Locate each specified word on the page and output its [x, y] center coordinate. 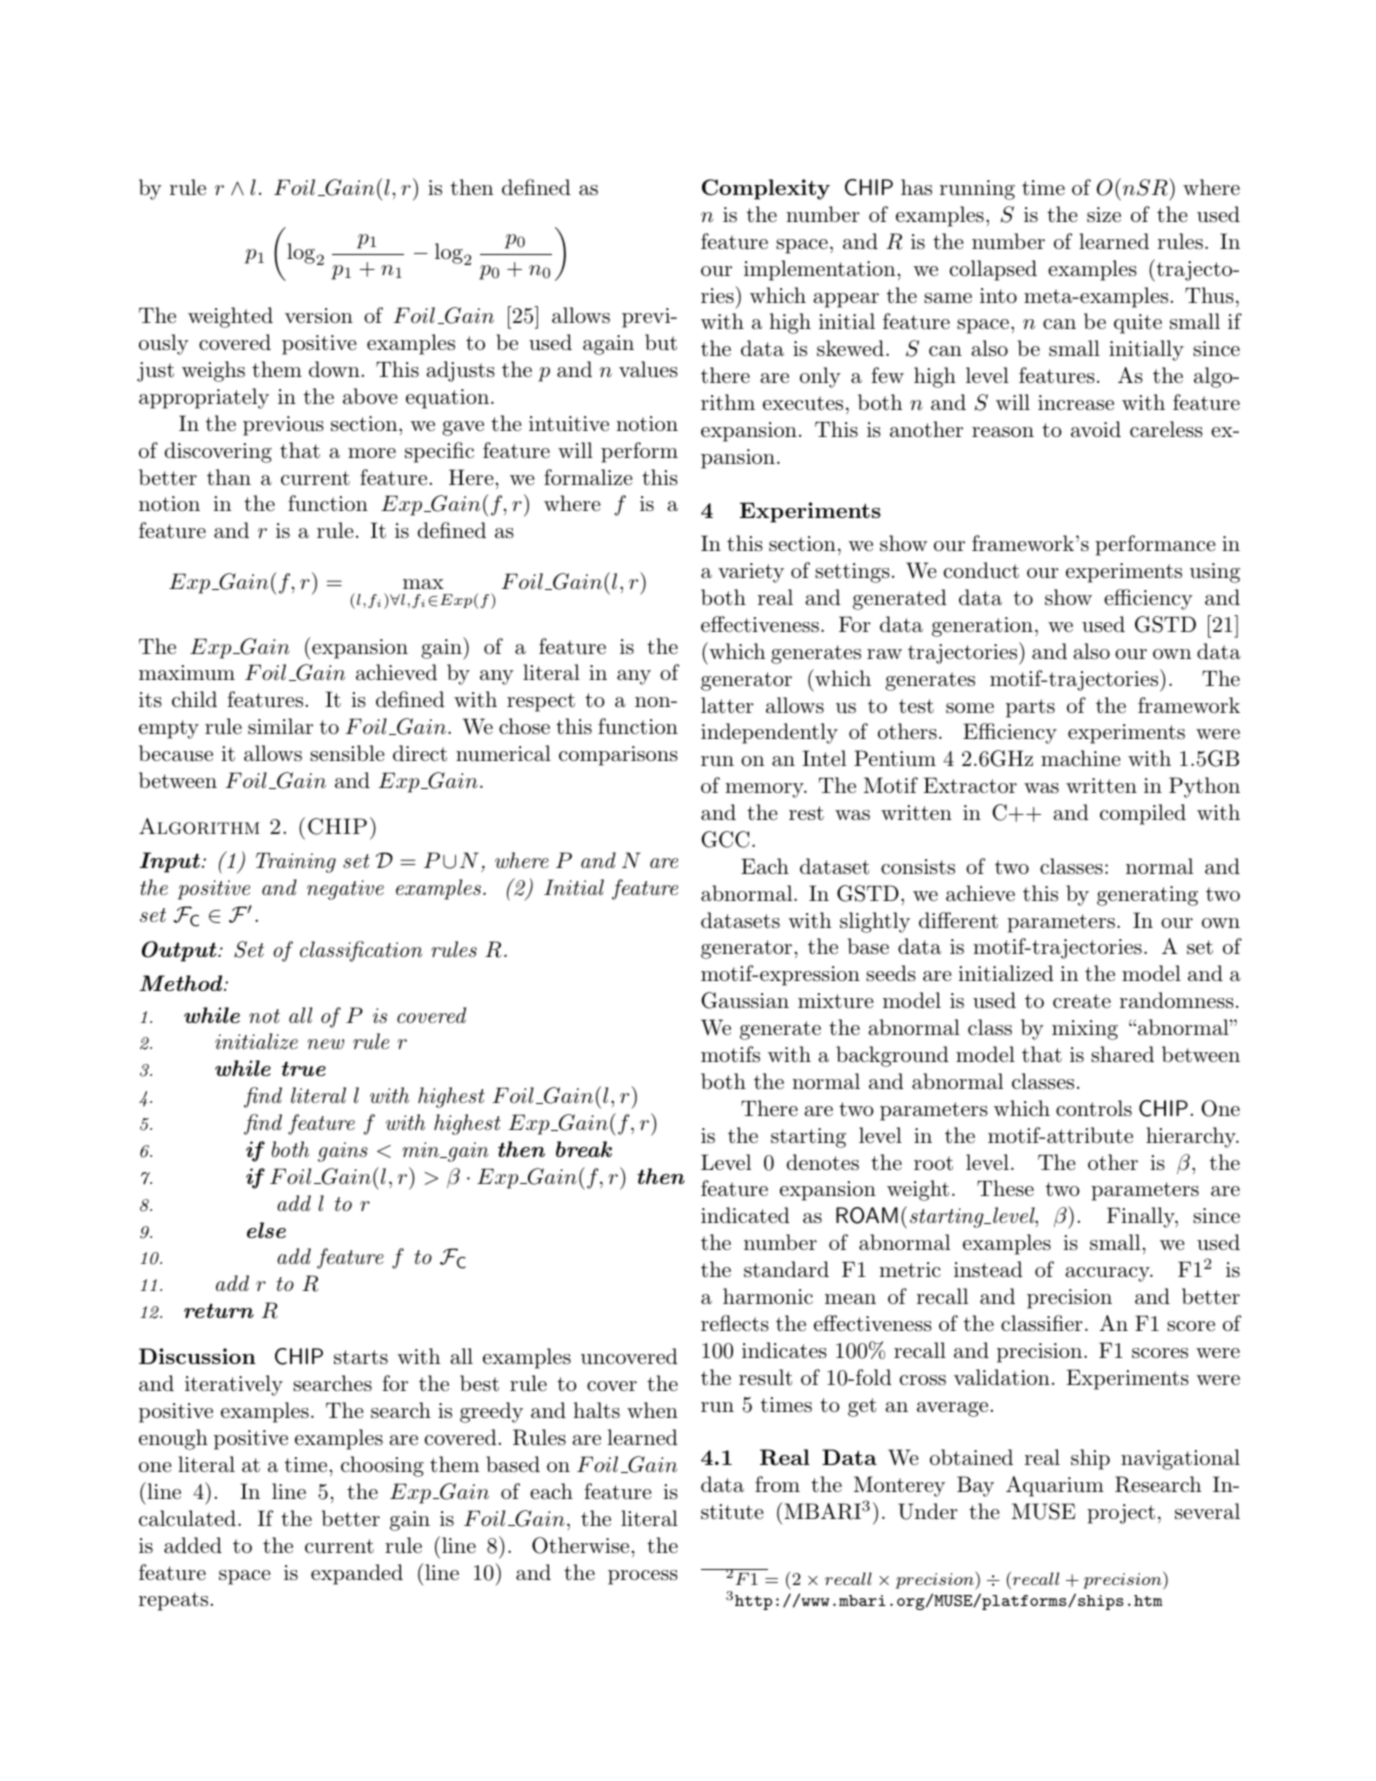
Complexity [766, 189]
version [319, 316]
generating [1147, 896]
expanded [357, 1574]
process [643, 1577]
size [1104, 214]
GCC [725, 839]
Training [296, 863]
